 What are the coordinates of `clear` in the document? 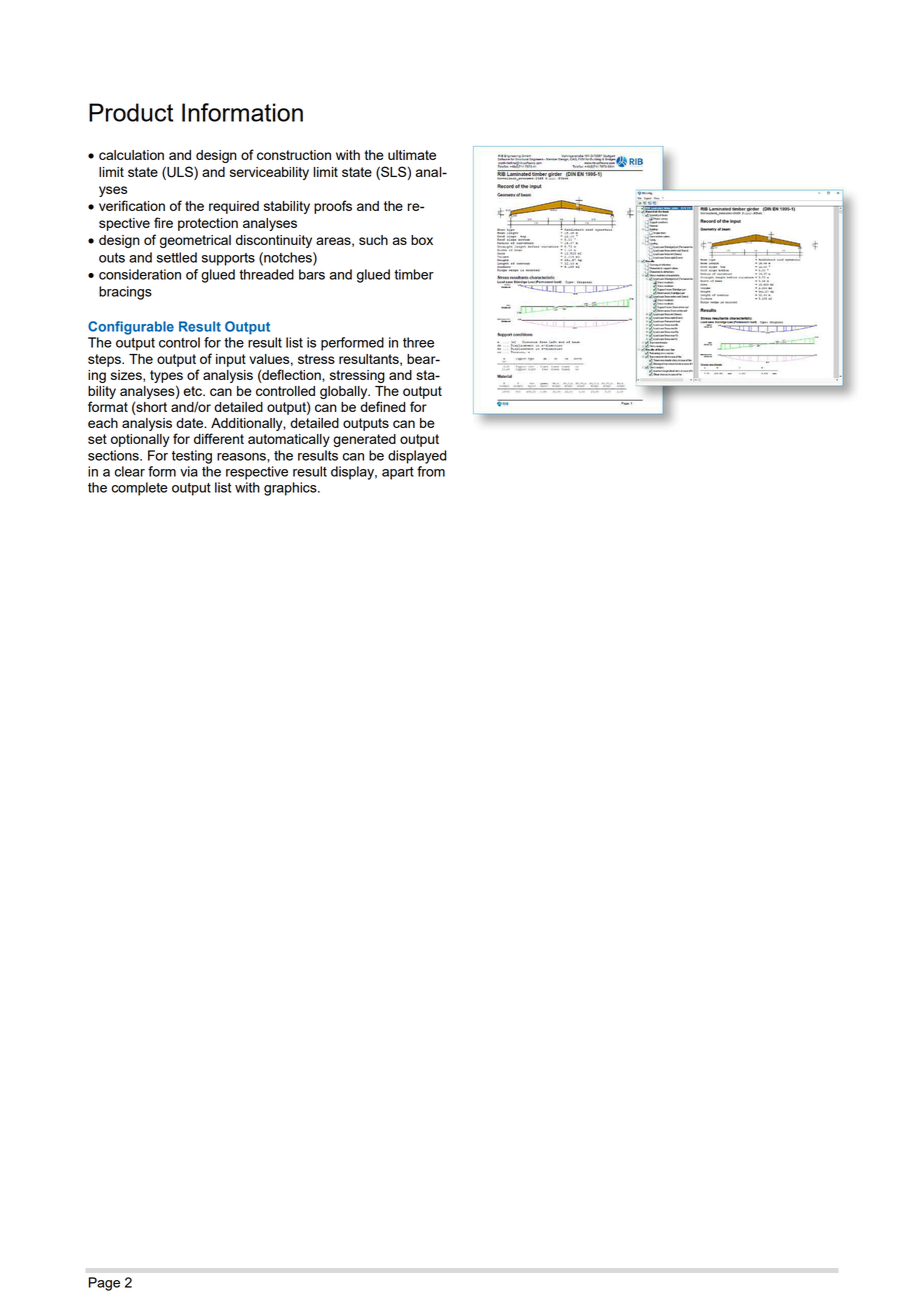 It's located at (130, 471).
